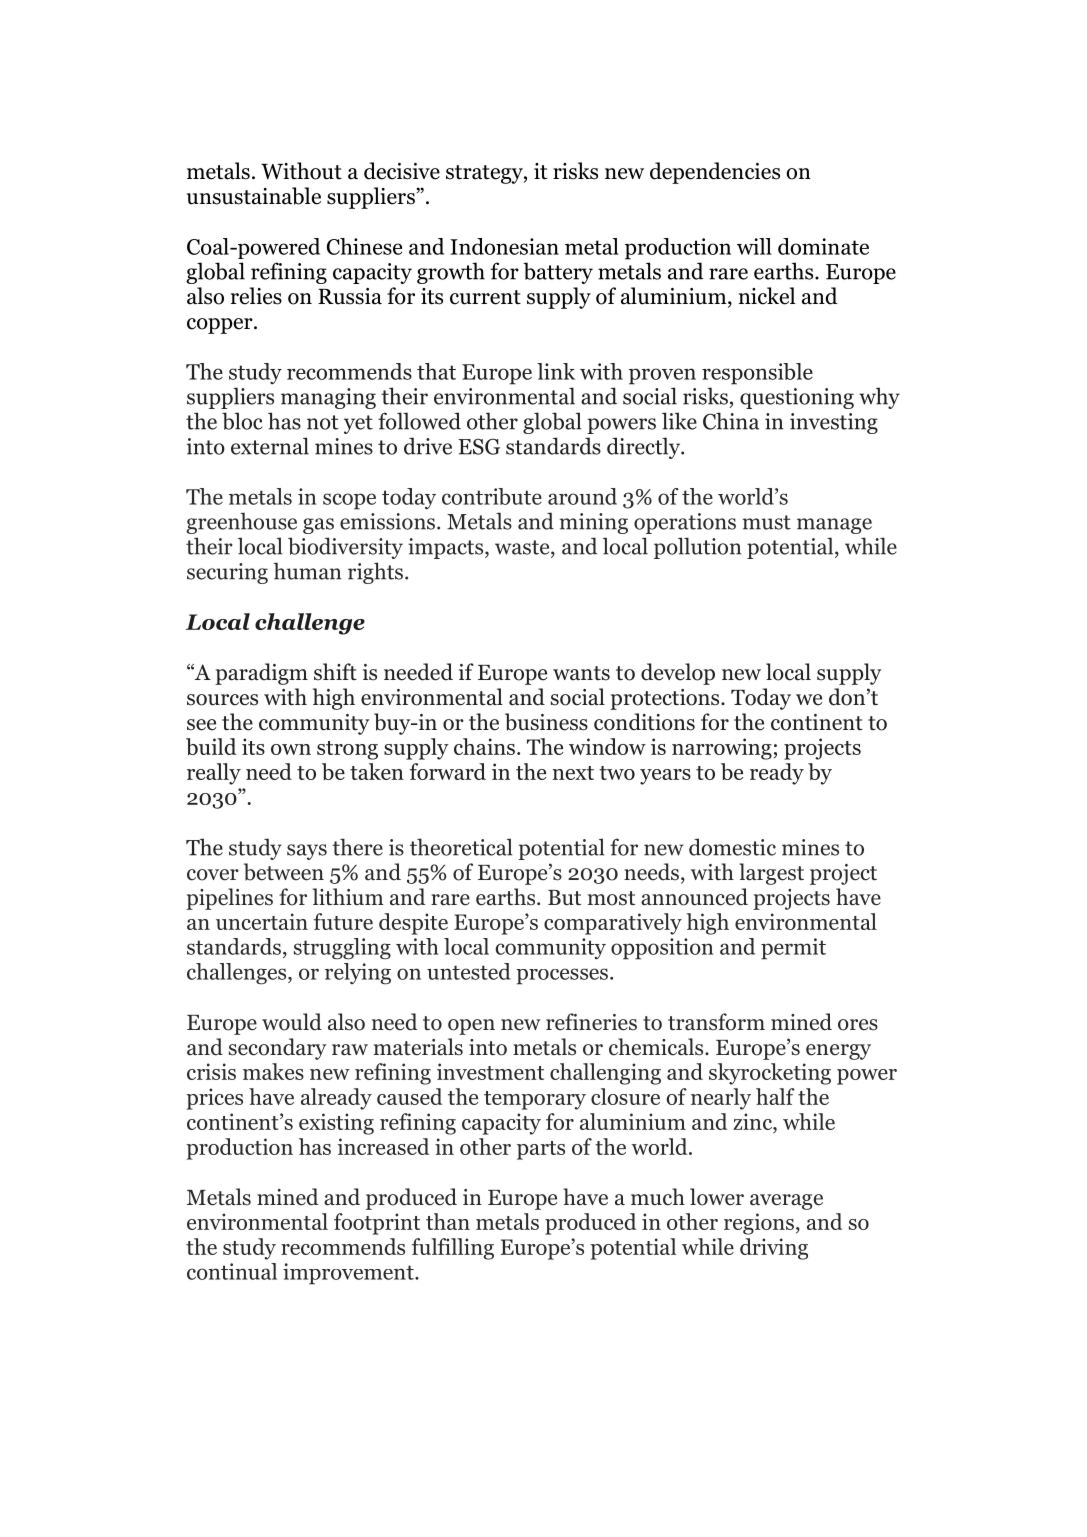  Describe the element at coordinates (546, 722) in the screenshot. I see `business` at that location.
